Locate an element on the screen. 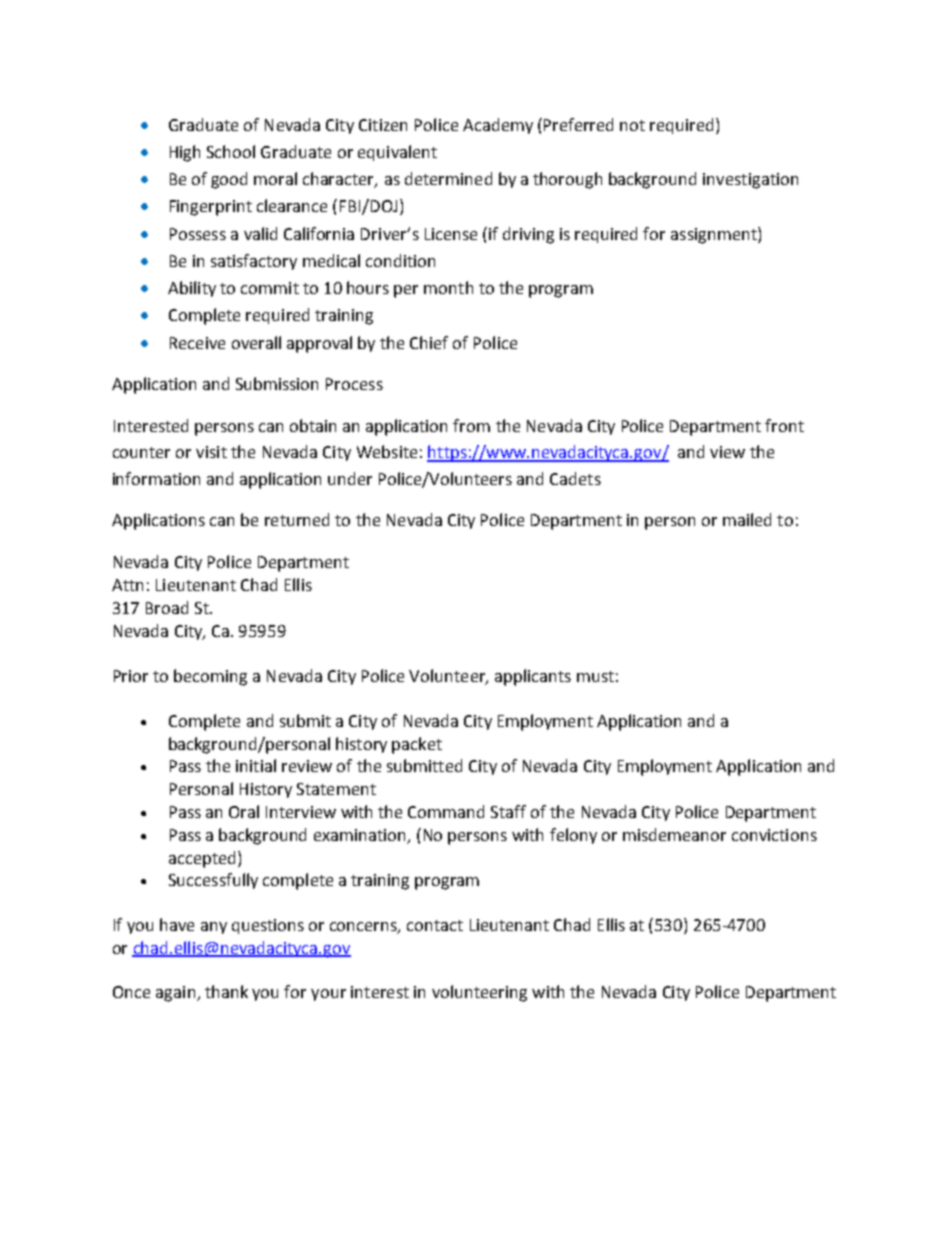  misdemeanor is located at coordinates (674, 834).
